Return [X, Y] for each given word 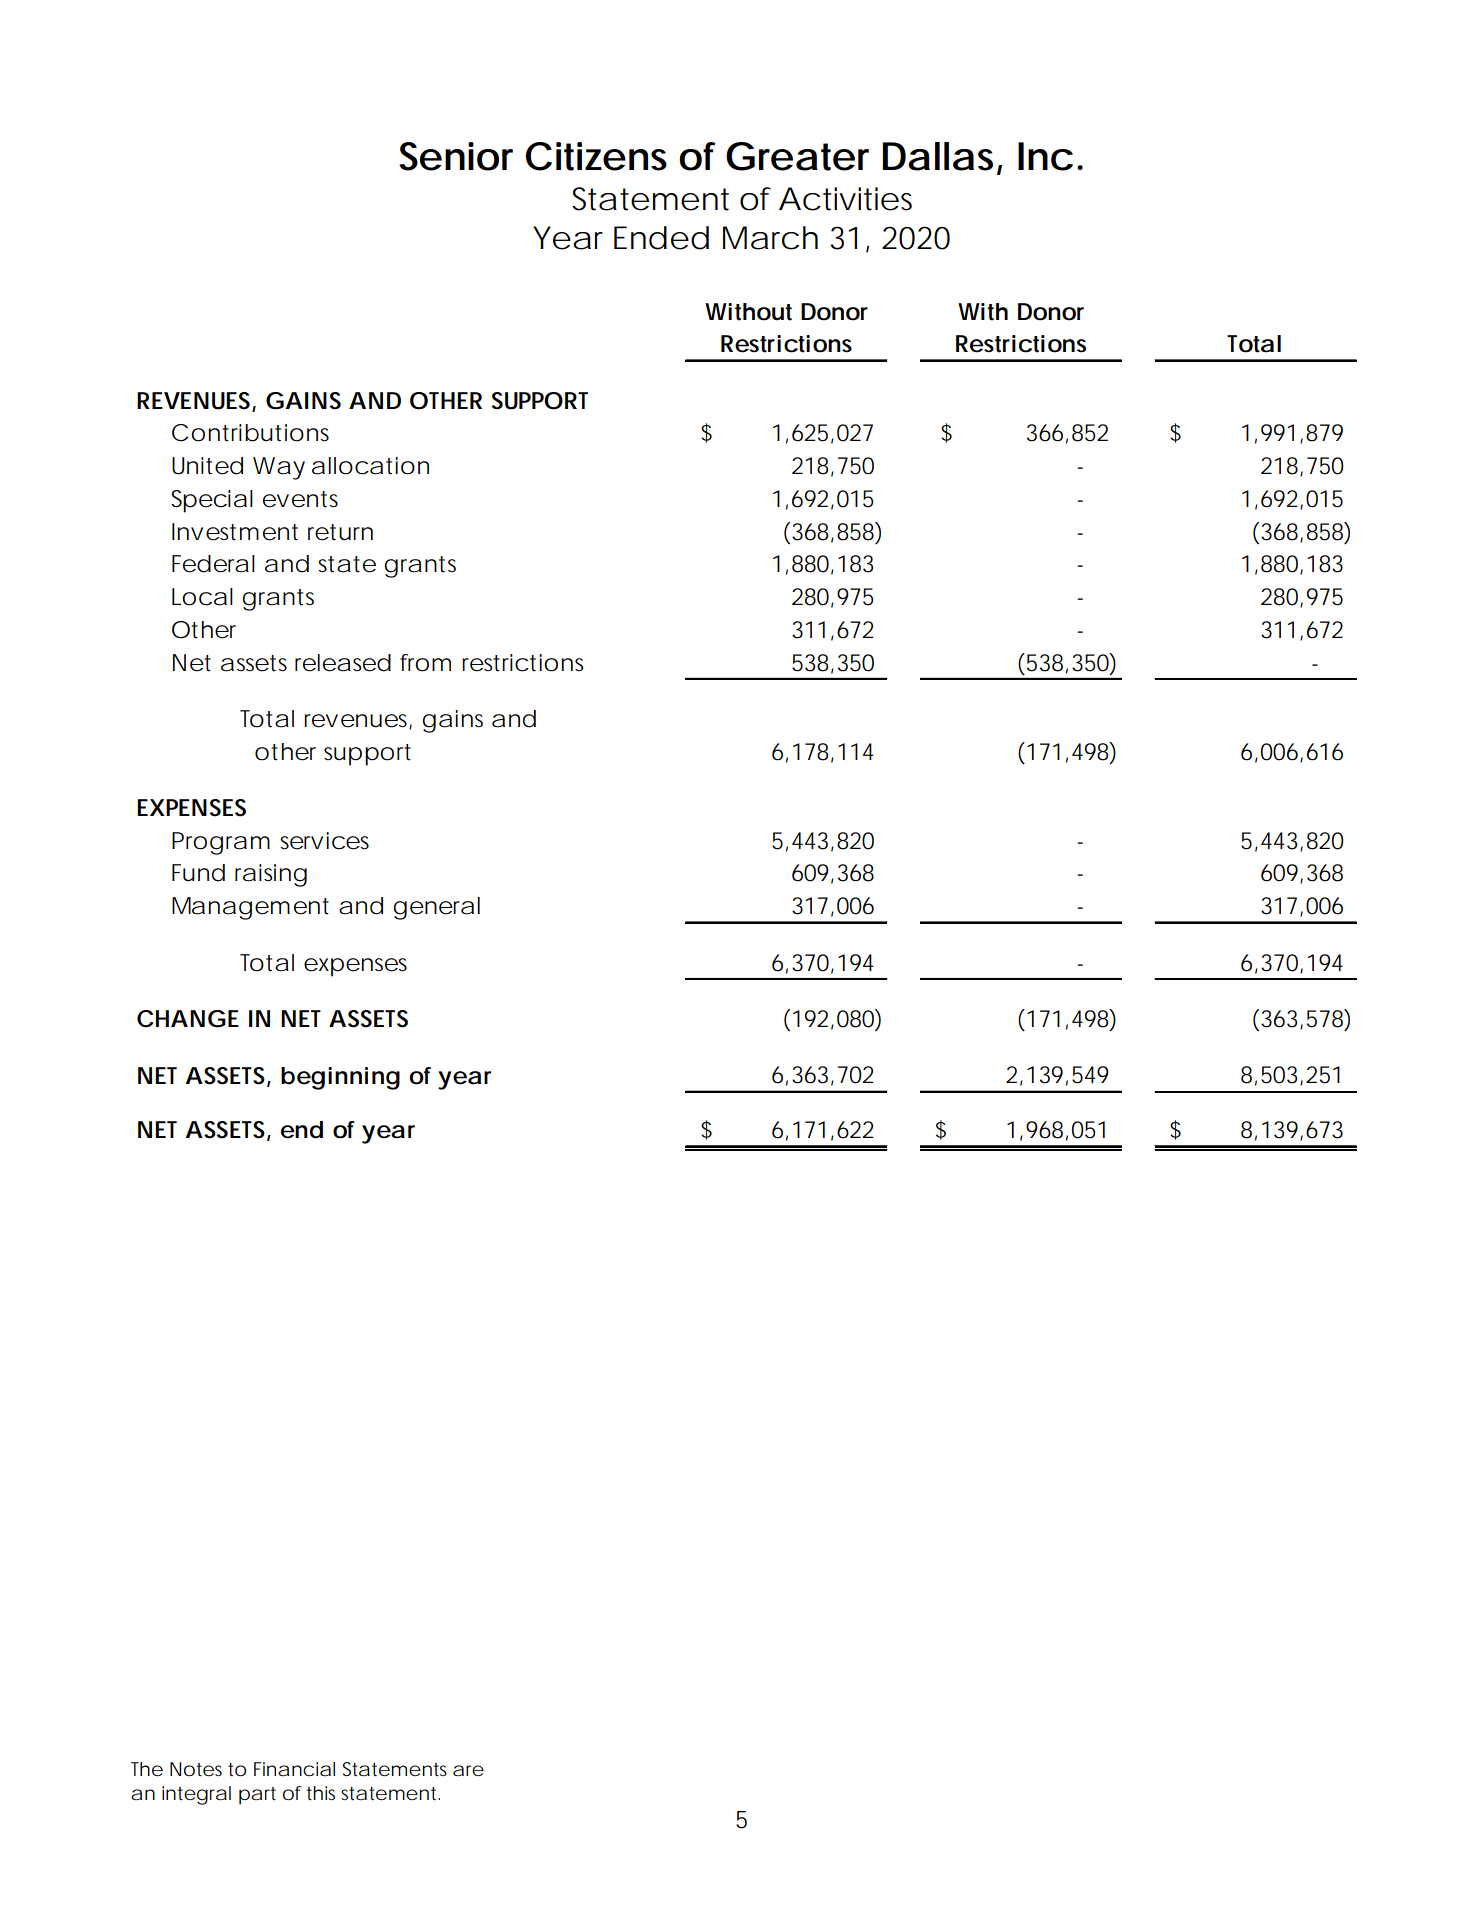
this [321, 1793]
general [437, 908]
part [257, 1796]
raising [271, 875]
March [770, 238]
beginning [340, 1078]
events [300, 499]
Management [250, 908]
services [324, 841]
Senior [456, 156]
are [468, 1770]
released [343, 663]
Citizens [596, 156]
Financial [294, 1769]
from [425, 663]
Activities [845, 199]
